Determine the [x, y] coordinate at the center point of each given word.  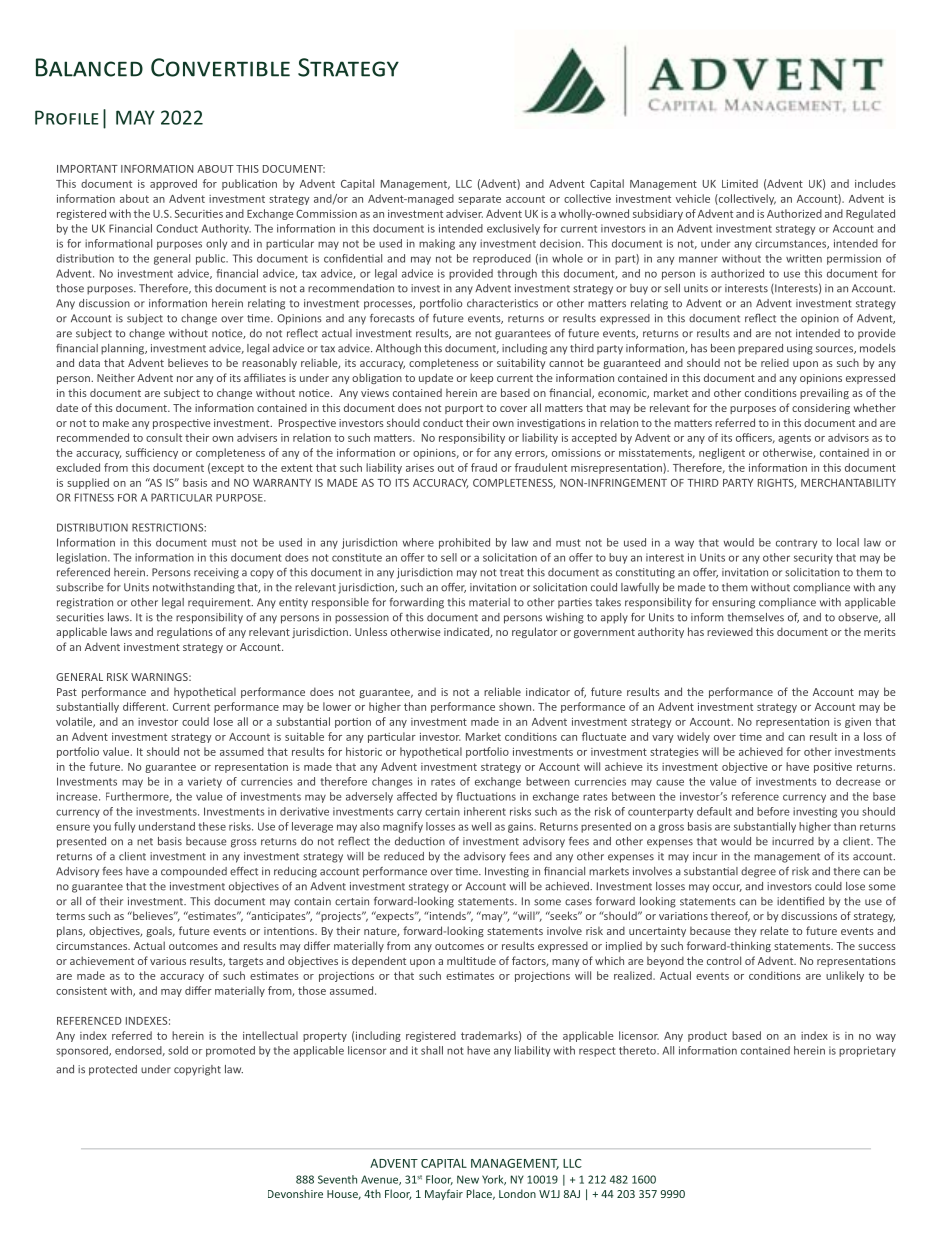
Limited [740, 183]
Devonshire [295, 1193]
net [145, 842]
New [468, 1179]
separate [479, 200]
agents [794, 439]
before [773, 811]
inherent [485, 811]
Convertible [220, 67]
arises [420, 468]
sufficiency [152, 453]
